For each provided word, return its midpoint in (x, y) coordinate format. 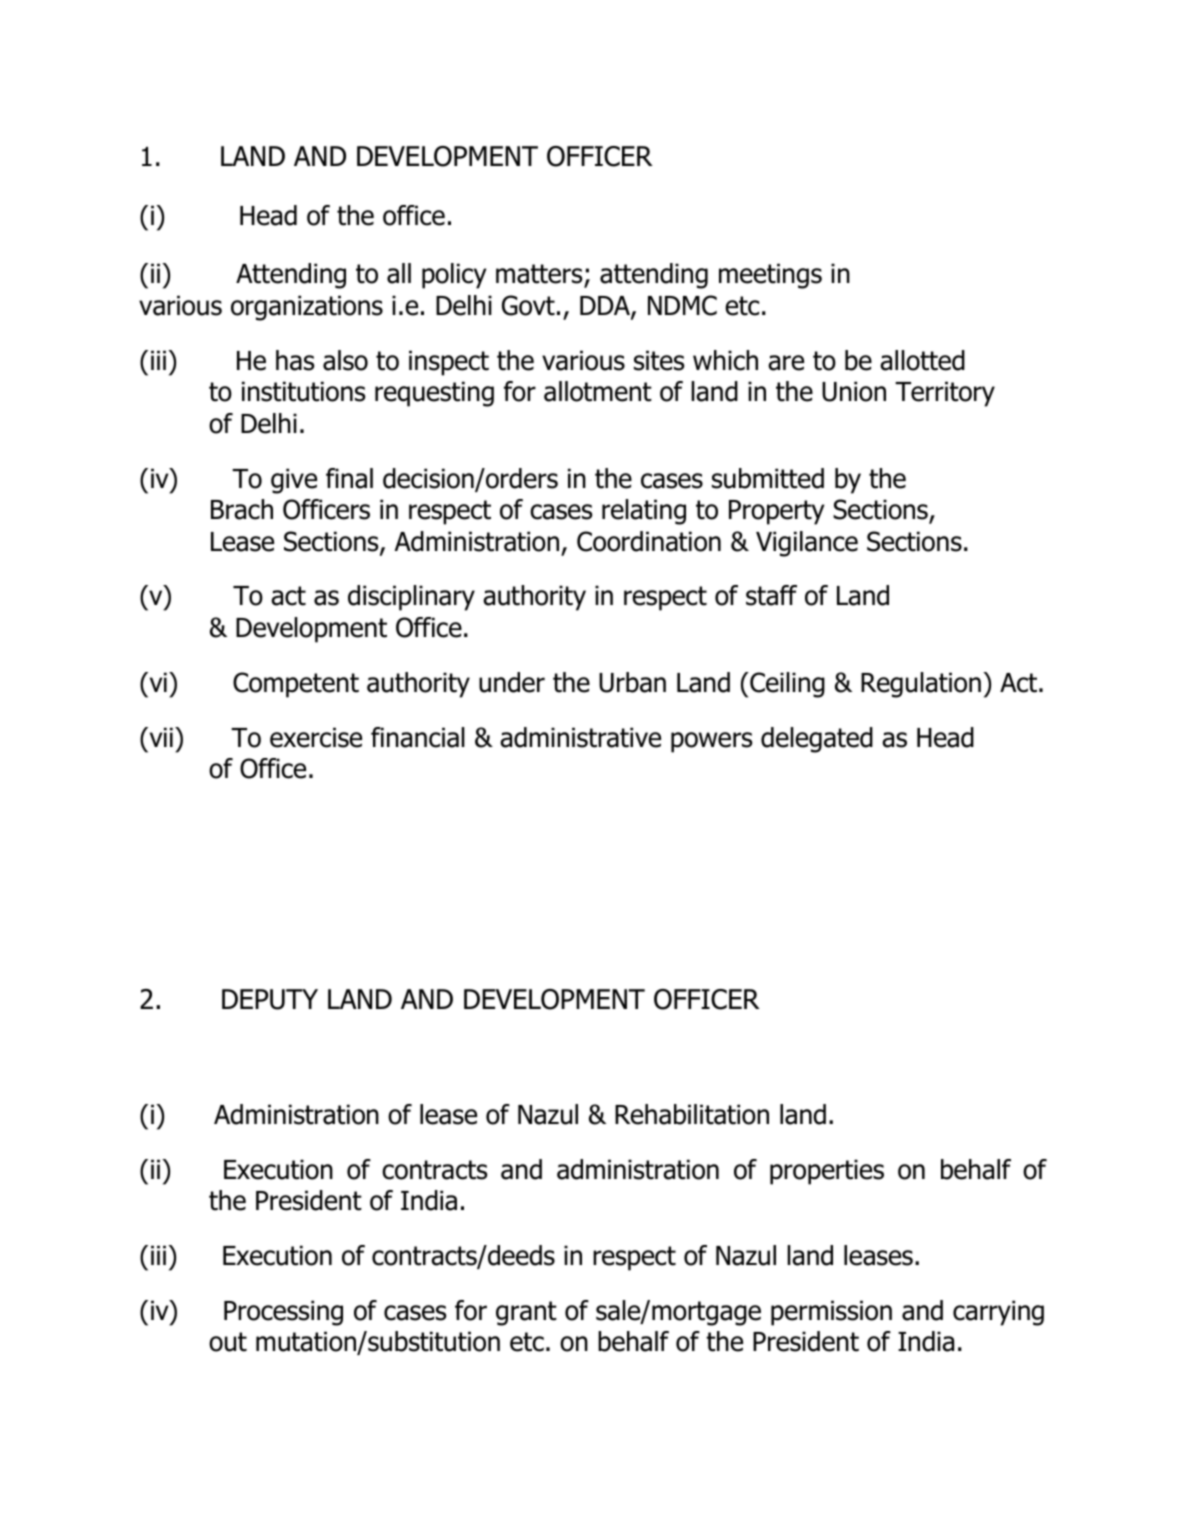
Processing (283, 1313)
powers (711, 742)
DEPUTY (270, 999)
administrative (580, 737)
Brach (242, 509)
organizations (307, 308)
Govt (528, 305)
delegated (817, 740)
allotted (922, 360)
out (228, 1342)
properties (827, 1172)
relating (644, 512)
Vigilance (807, 544)
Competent (296, 685)
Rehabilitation (692, 1114)
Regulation (921, 685)
